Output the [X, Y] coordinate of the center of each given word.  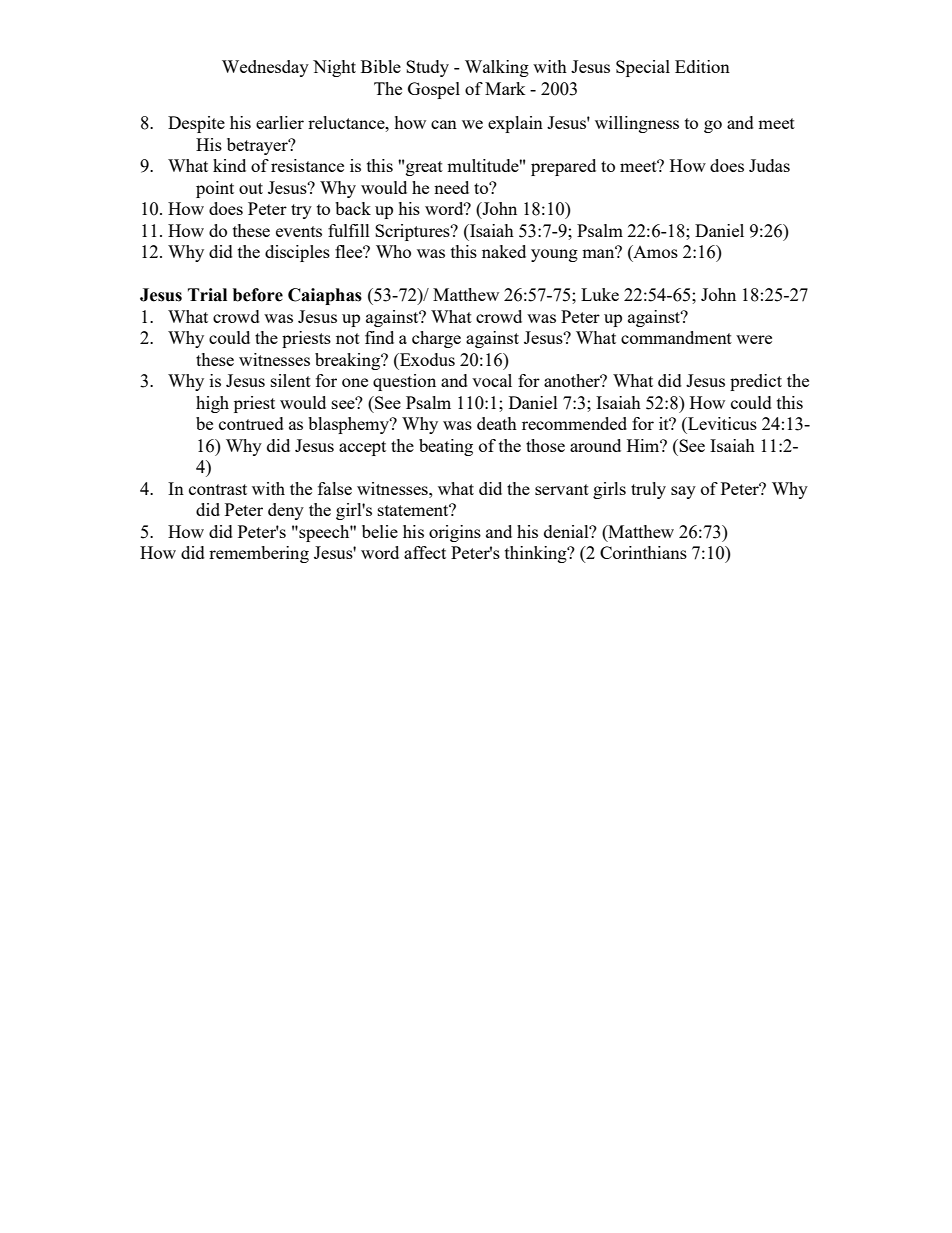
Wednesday [265, 68]
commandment [676, 337]
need [451, 187]
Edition [702, 66]
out [251, 188]
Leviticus [721, 423]
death [497, 423]
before [258, 295]
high [212, 404]
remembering [259, 554]
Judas [769, 165]
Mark [505, 88]
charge [436, 339]
